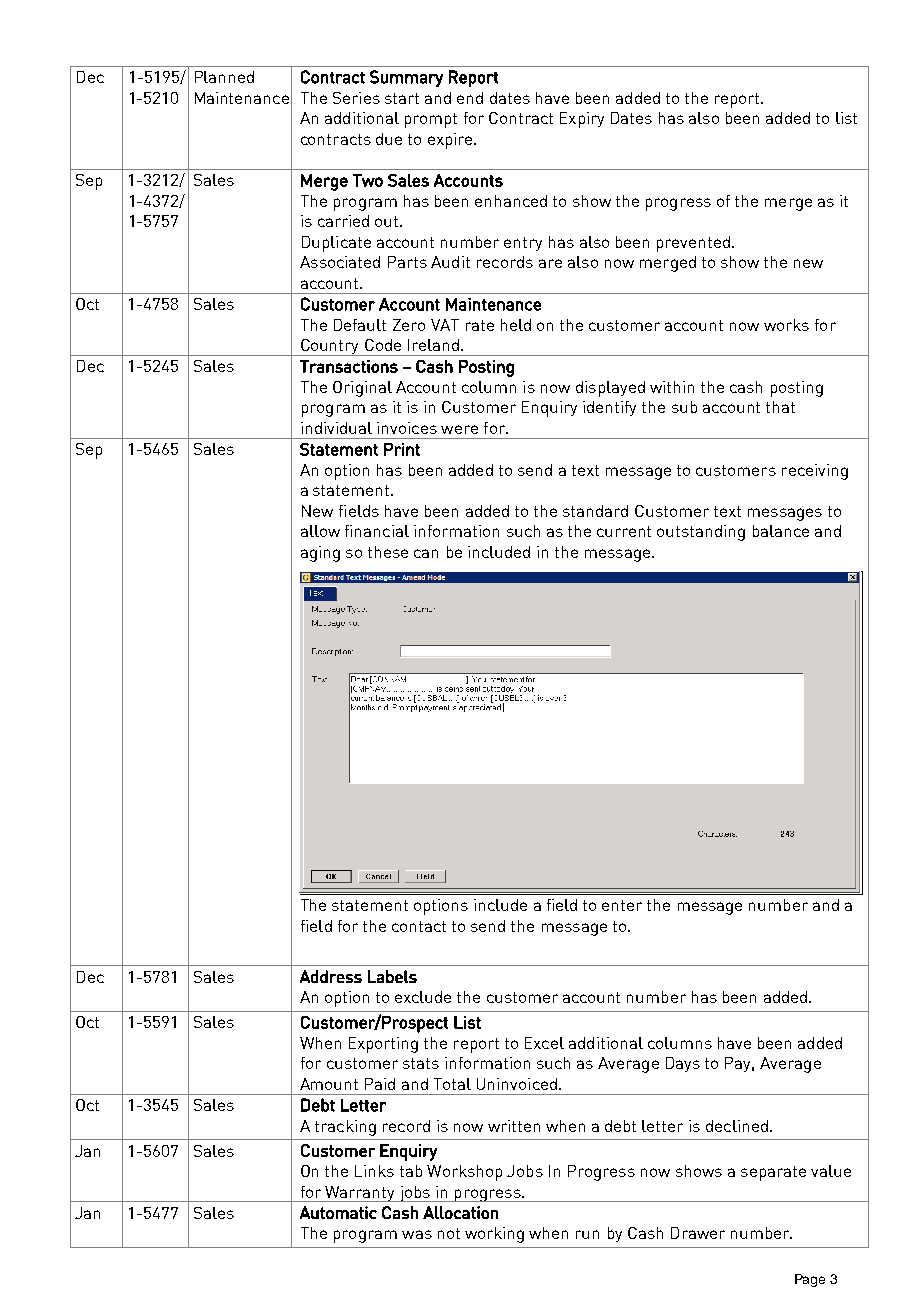 The height and width of the document is (1308, 924). I want to click on can, so click(426, 553).
